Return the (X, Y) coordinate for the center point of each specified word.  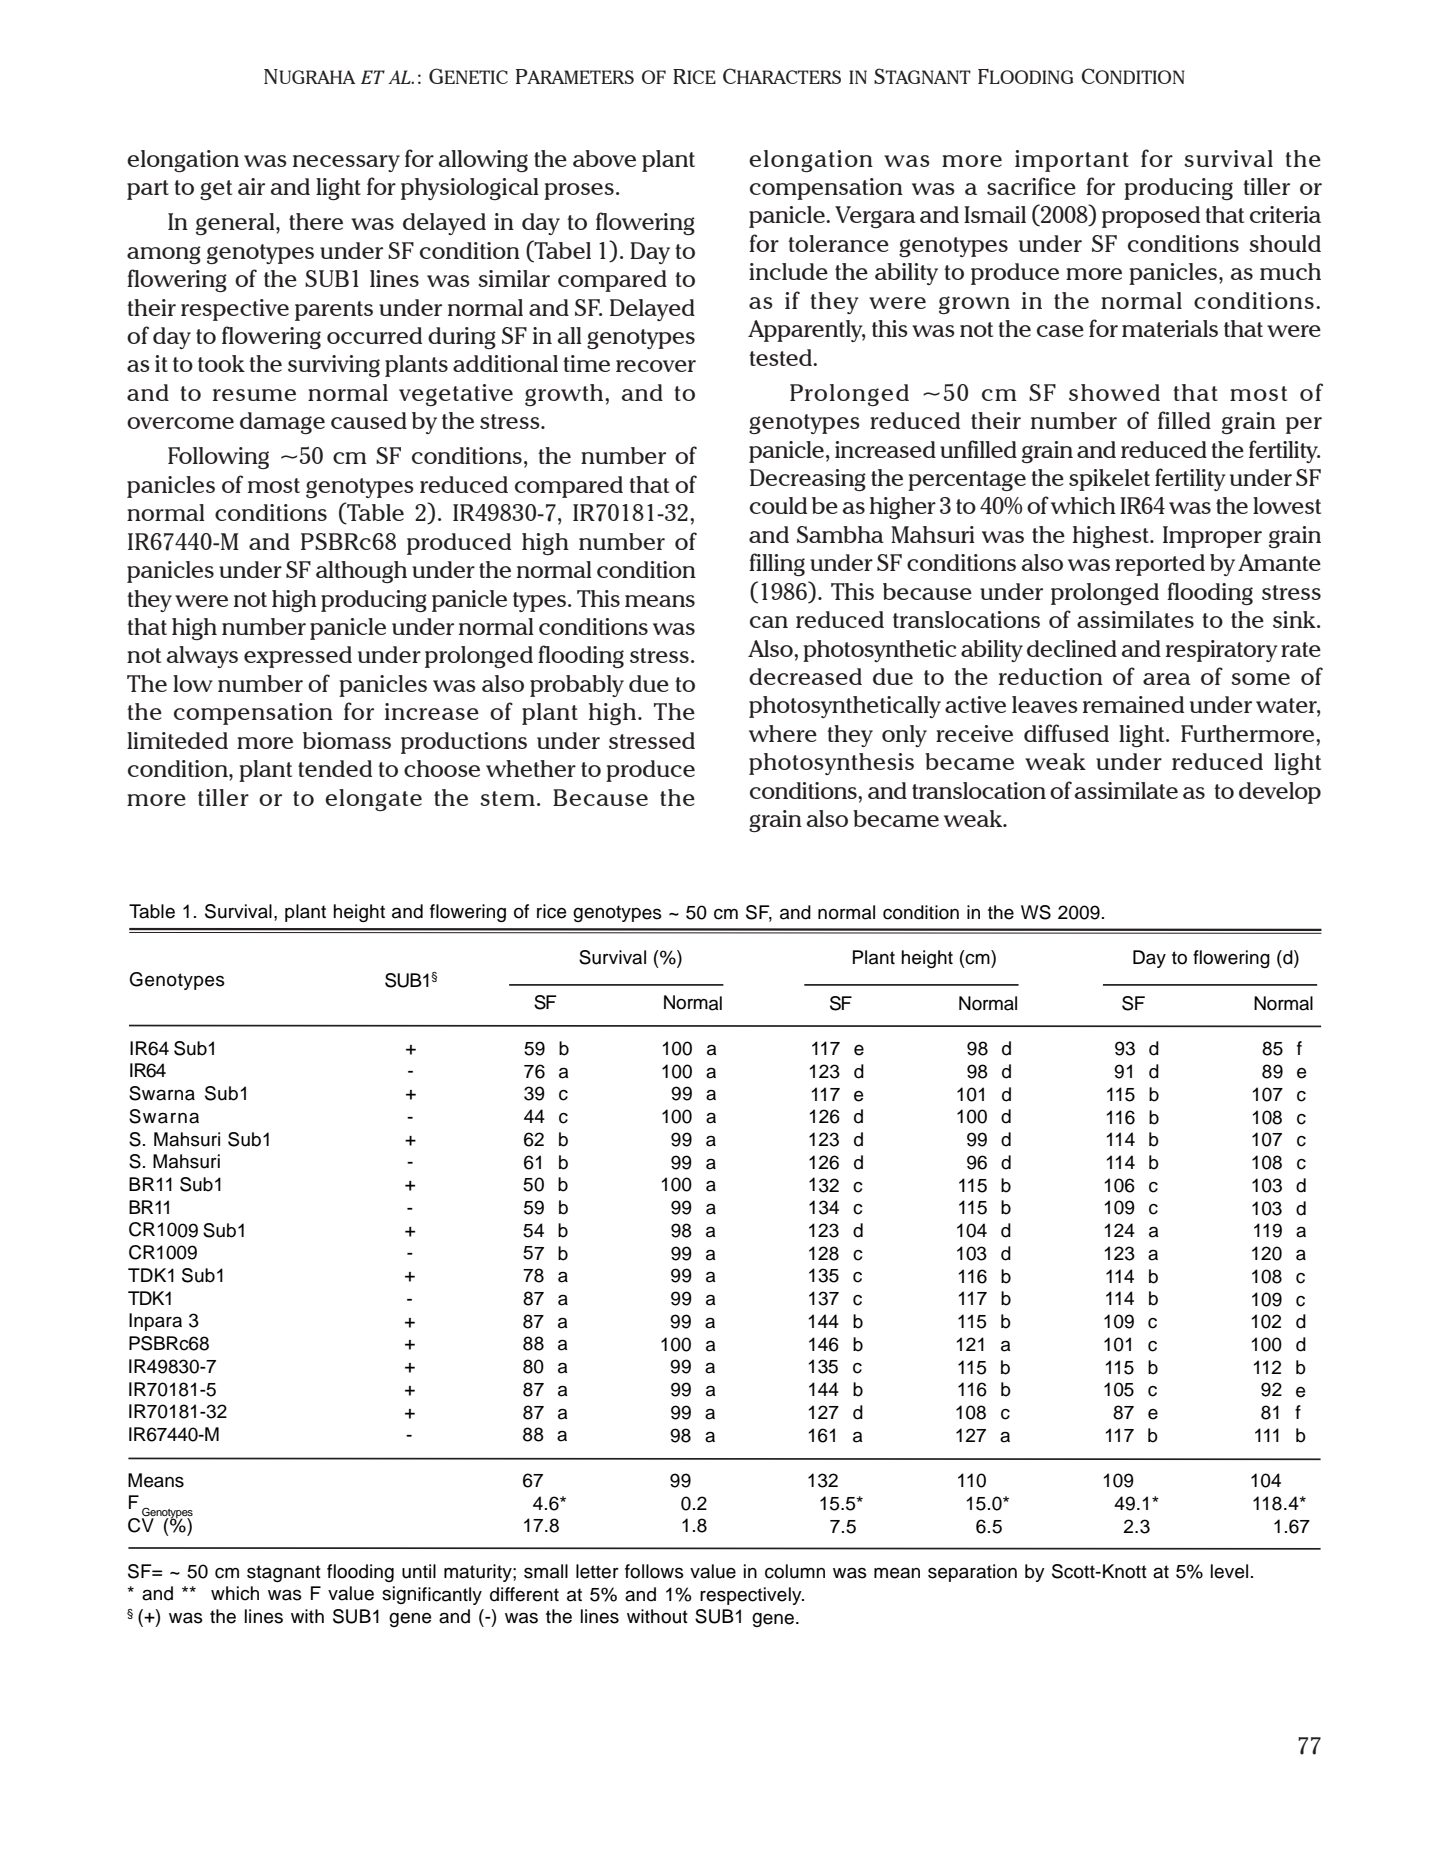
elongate (373, 800)
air (251, 186)
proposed (1151, 217)
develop (1280, 793)
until (419, 1571)
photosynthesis (831, 764)
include (788, 271)
